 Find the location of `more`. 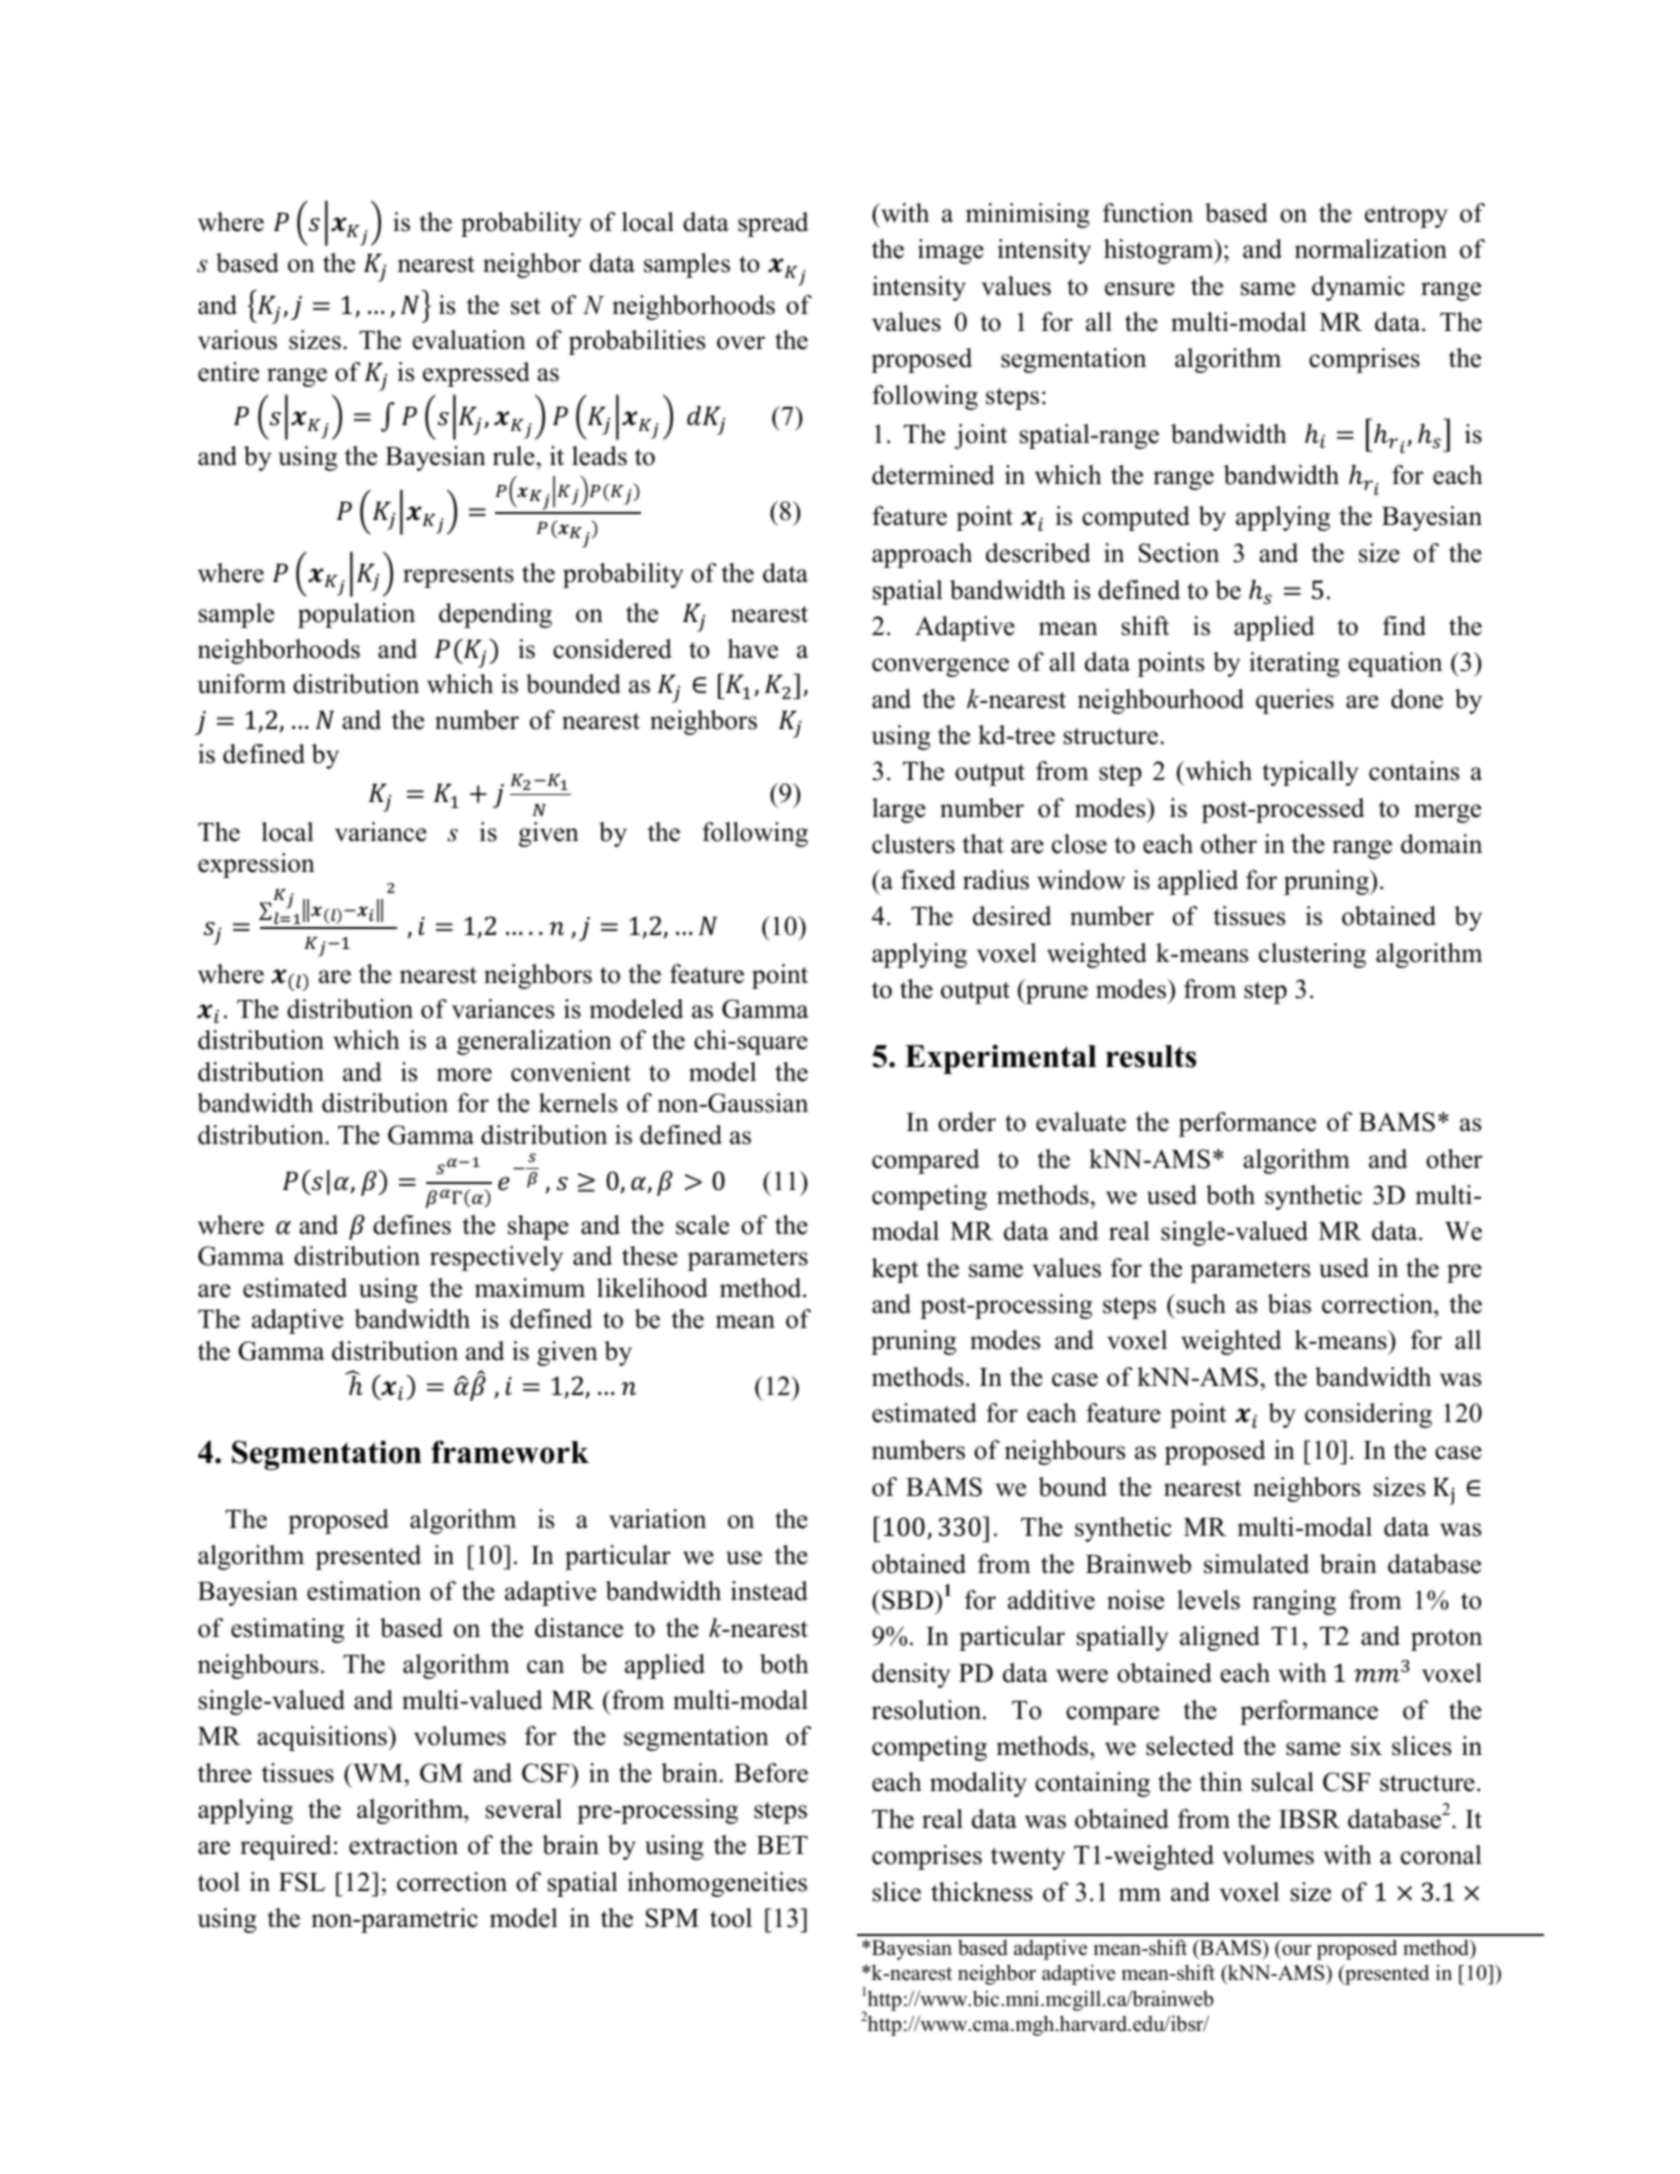

more is located at coordinates (464, 1075).
